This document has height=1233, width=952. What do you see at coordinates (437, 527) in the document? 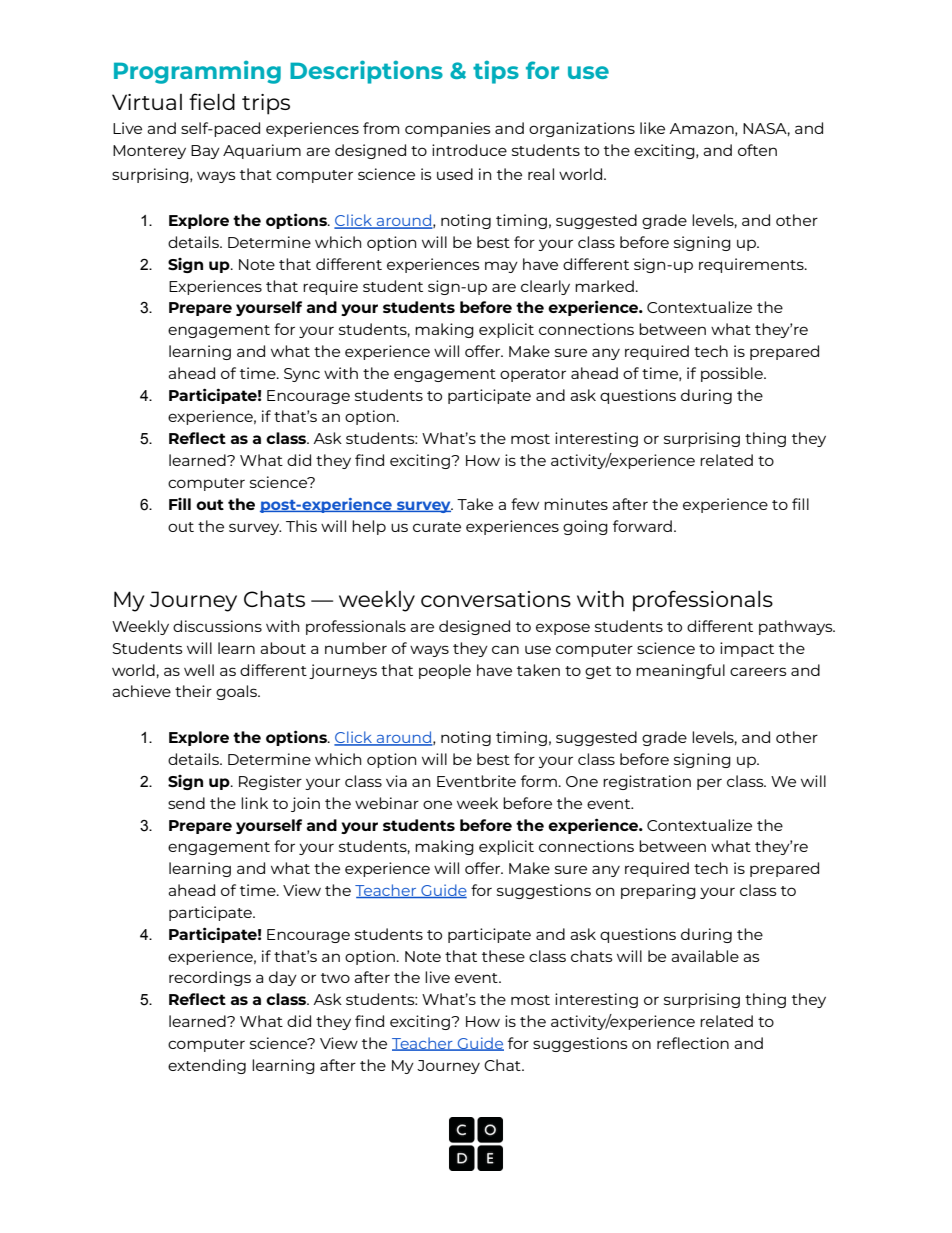
I see `curate` at bounding box center [437, 527].
